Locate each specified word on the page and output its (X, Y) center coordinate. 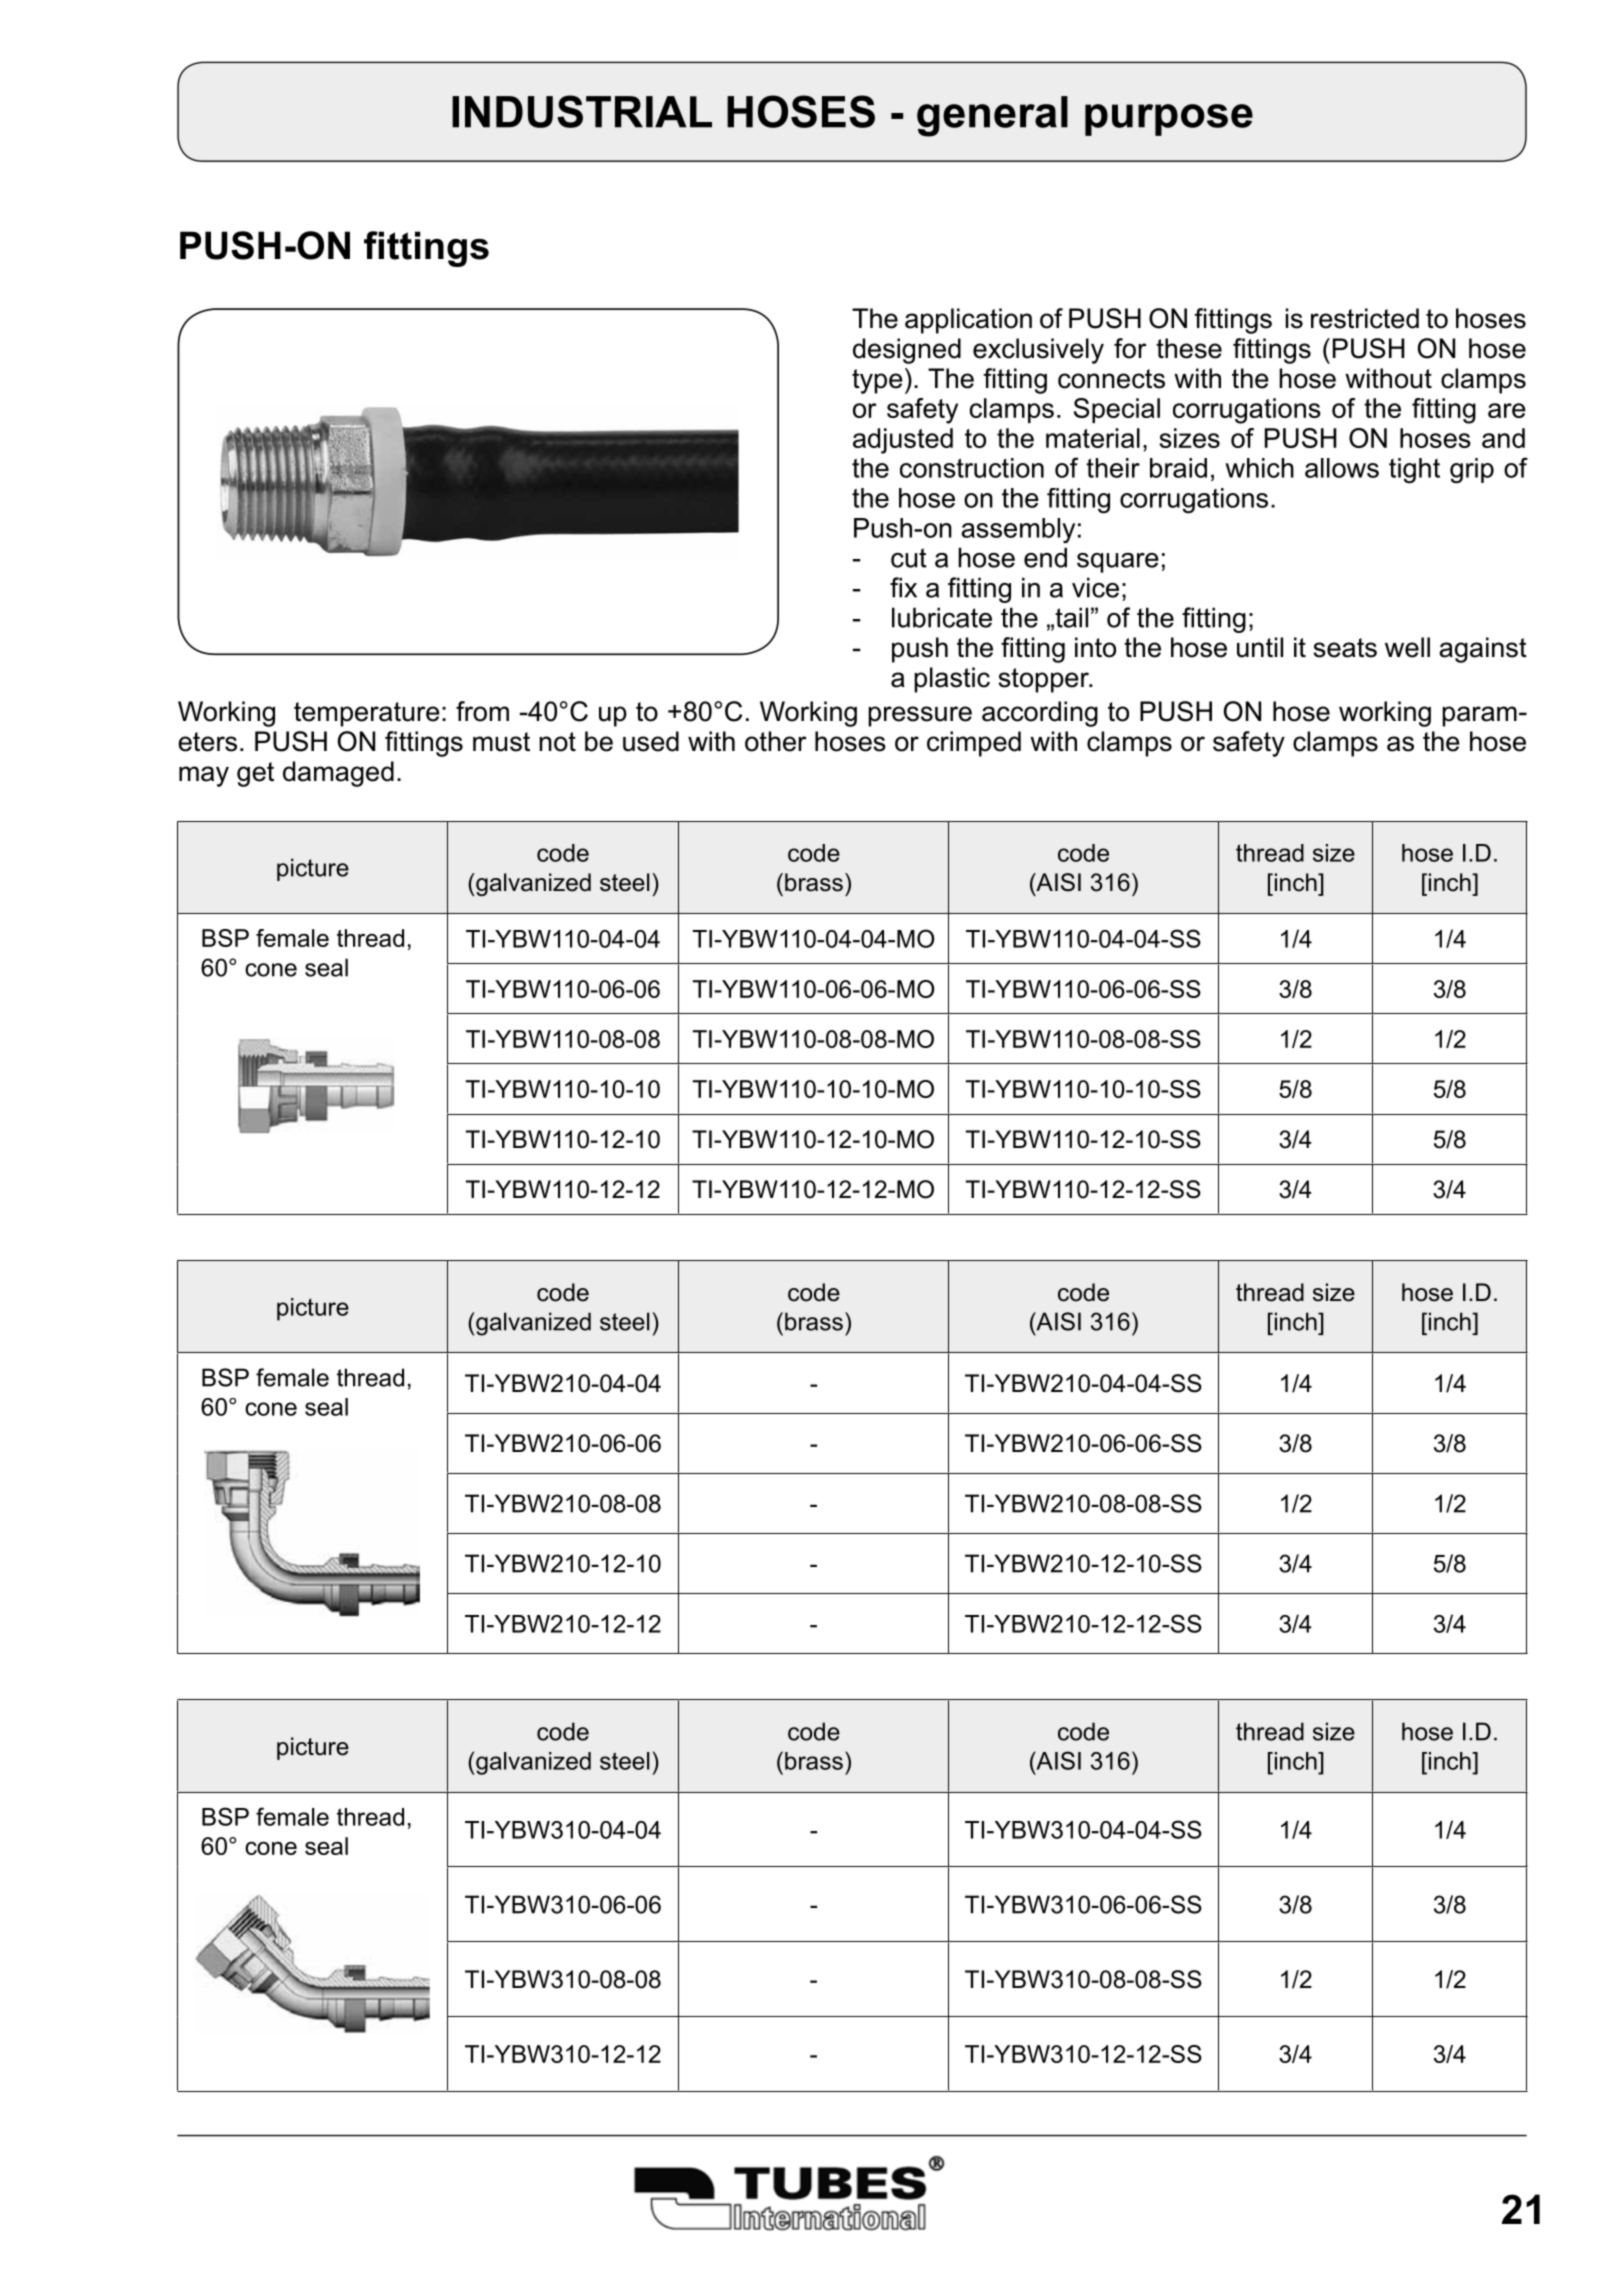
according (1040, 714)
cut (909, 558)
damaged (338, 774)
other (776, 741)
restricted (1365, 318)
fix (903, 587)
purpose (1169, 120)
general (992, 116)
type (877, 381)
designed (907, 351)
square (1118, 563)
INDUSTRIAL (582, 111)
